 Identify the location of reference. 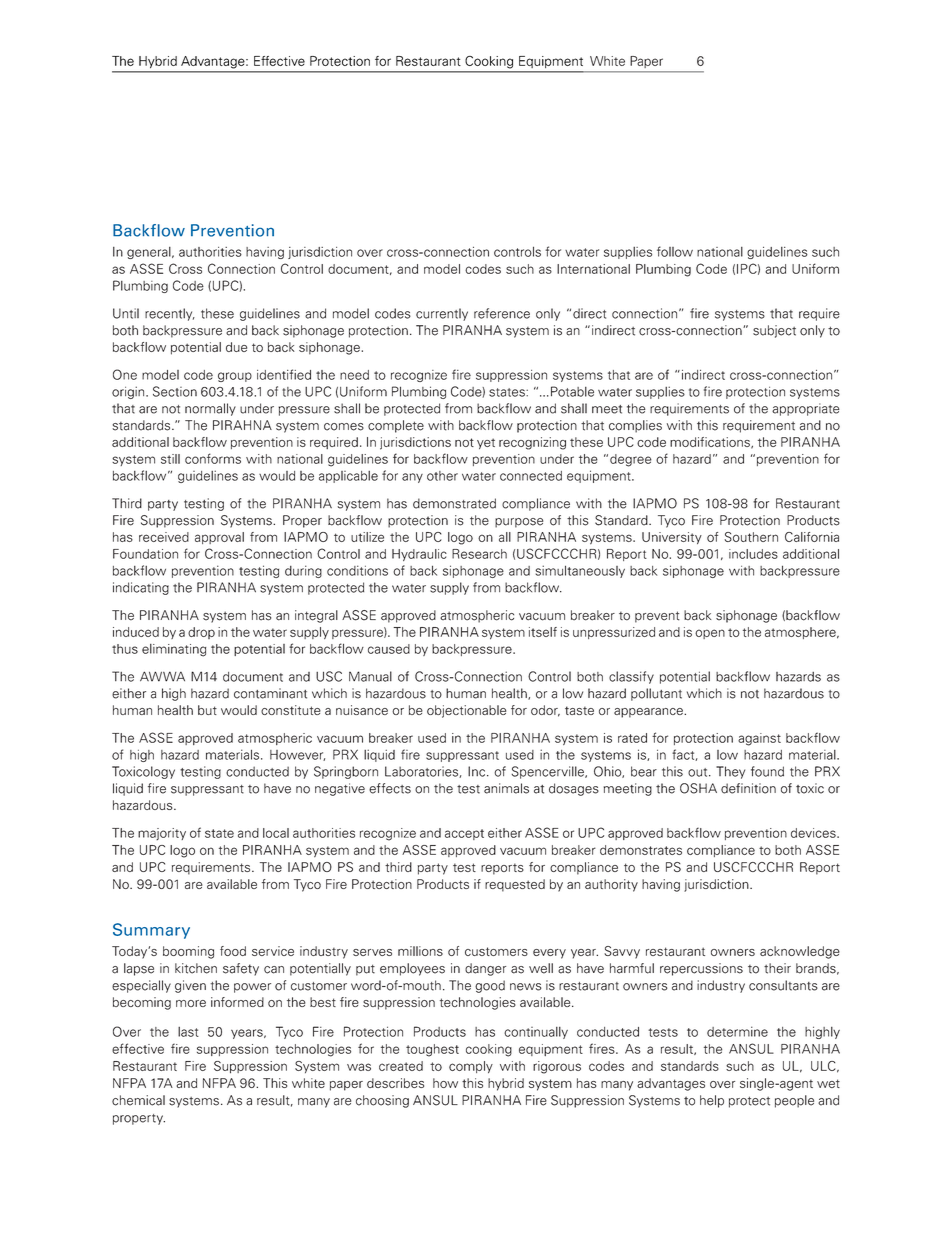
(502, 313).
